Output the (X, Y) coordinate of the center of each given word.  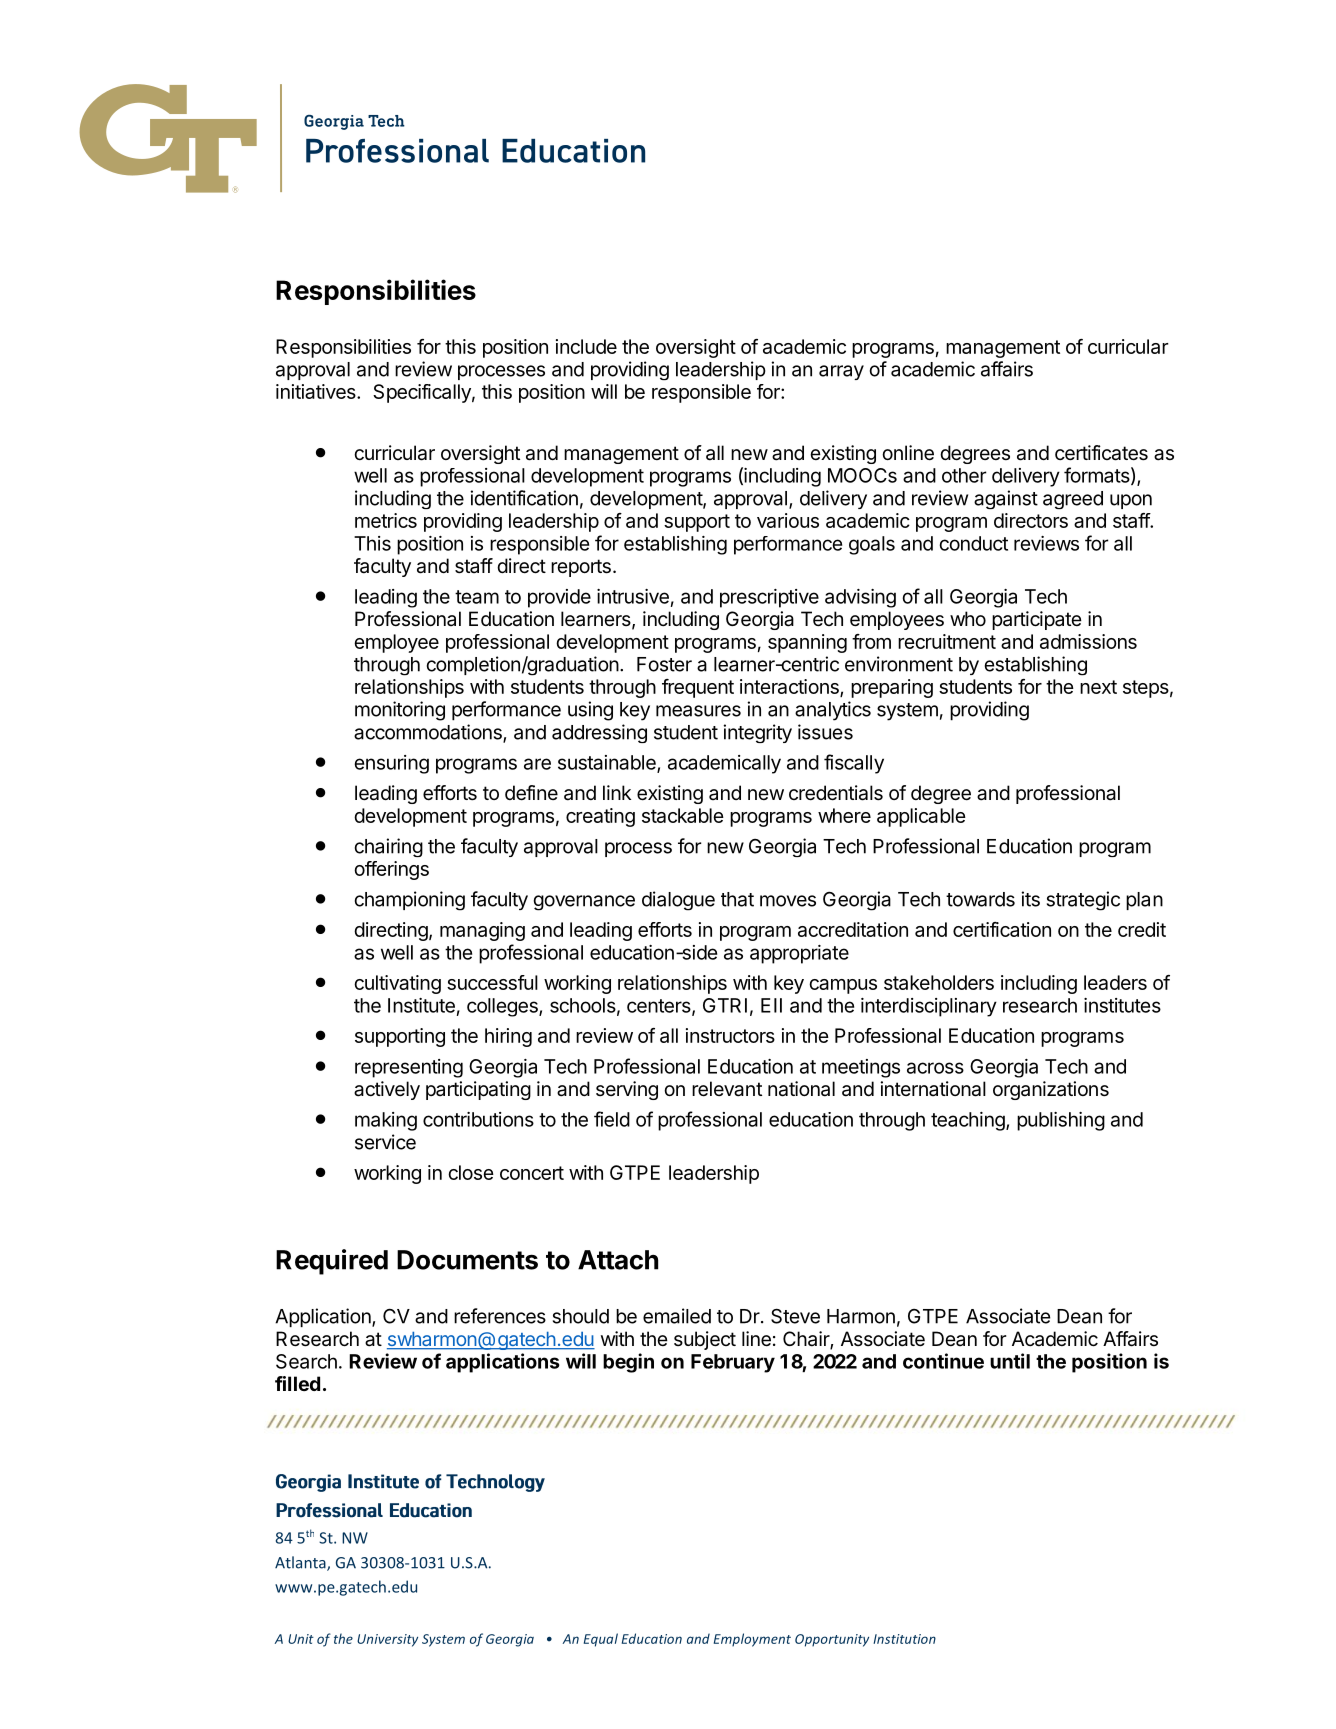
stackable (683, 815)
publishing (1061, 1121)
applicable (921, 817)
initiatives (317, 391)
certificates (1101, 453)
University (387, 1640)
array (841, 372)
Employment (752, 1640)
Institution (904, 1639)
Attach (618, 1260)
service (385, 1142)
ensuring (391, 764)
